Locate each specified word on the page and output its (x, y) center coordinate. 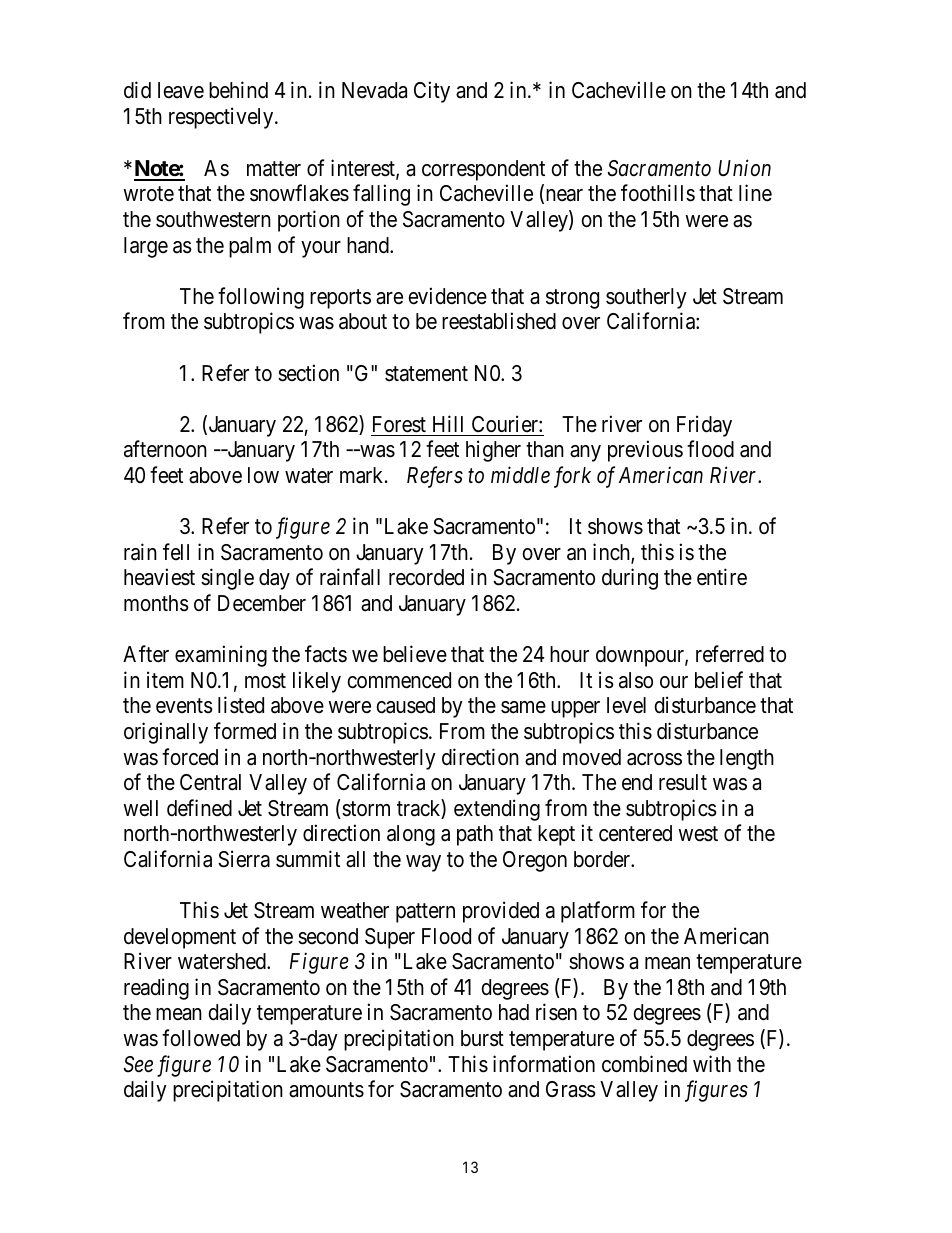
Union (744, 168)
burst (482, 1038)
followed (201, 1038)
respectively (222, 118)
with (712, 1063)
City (432, 92)
